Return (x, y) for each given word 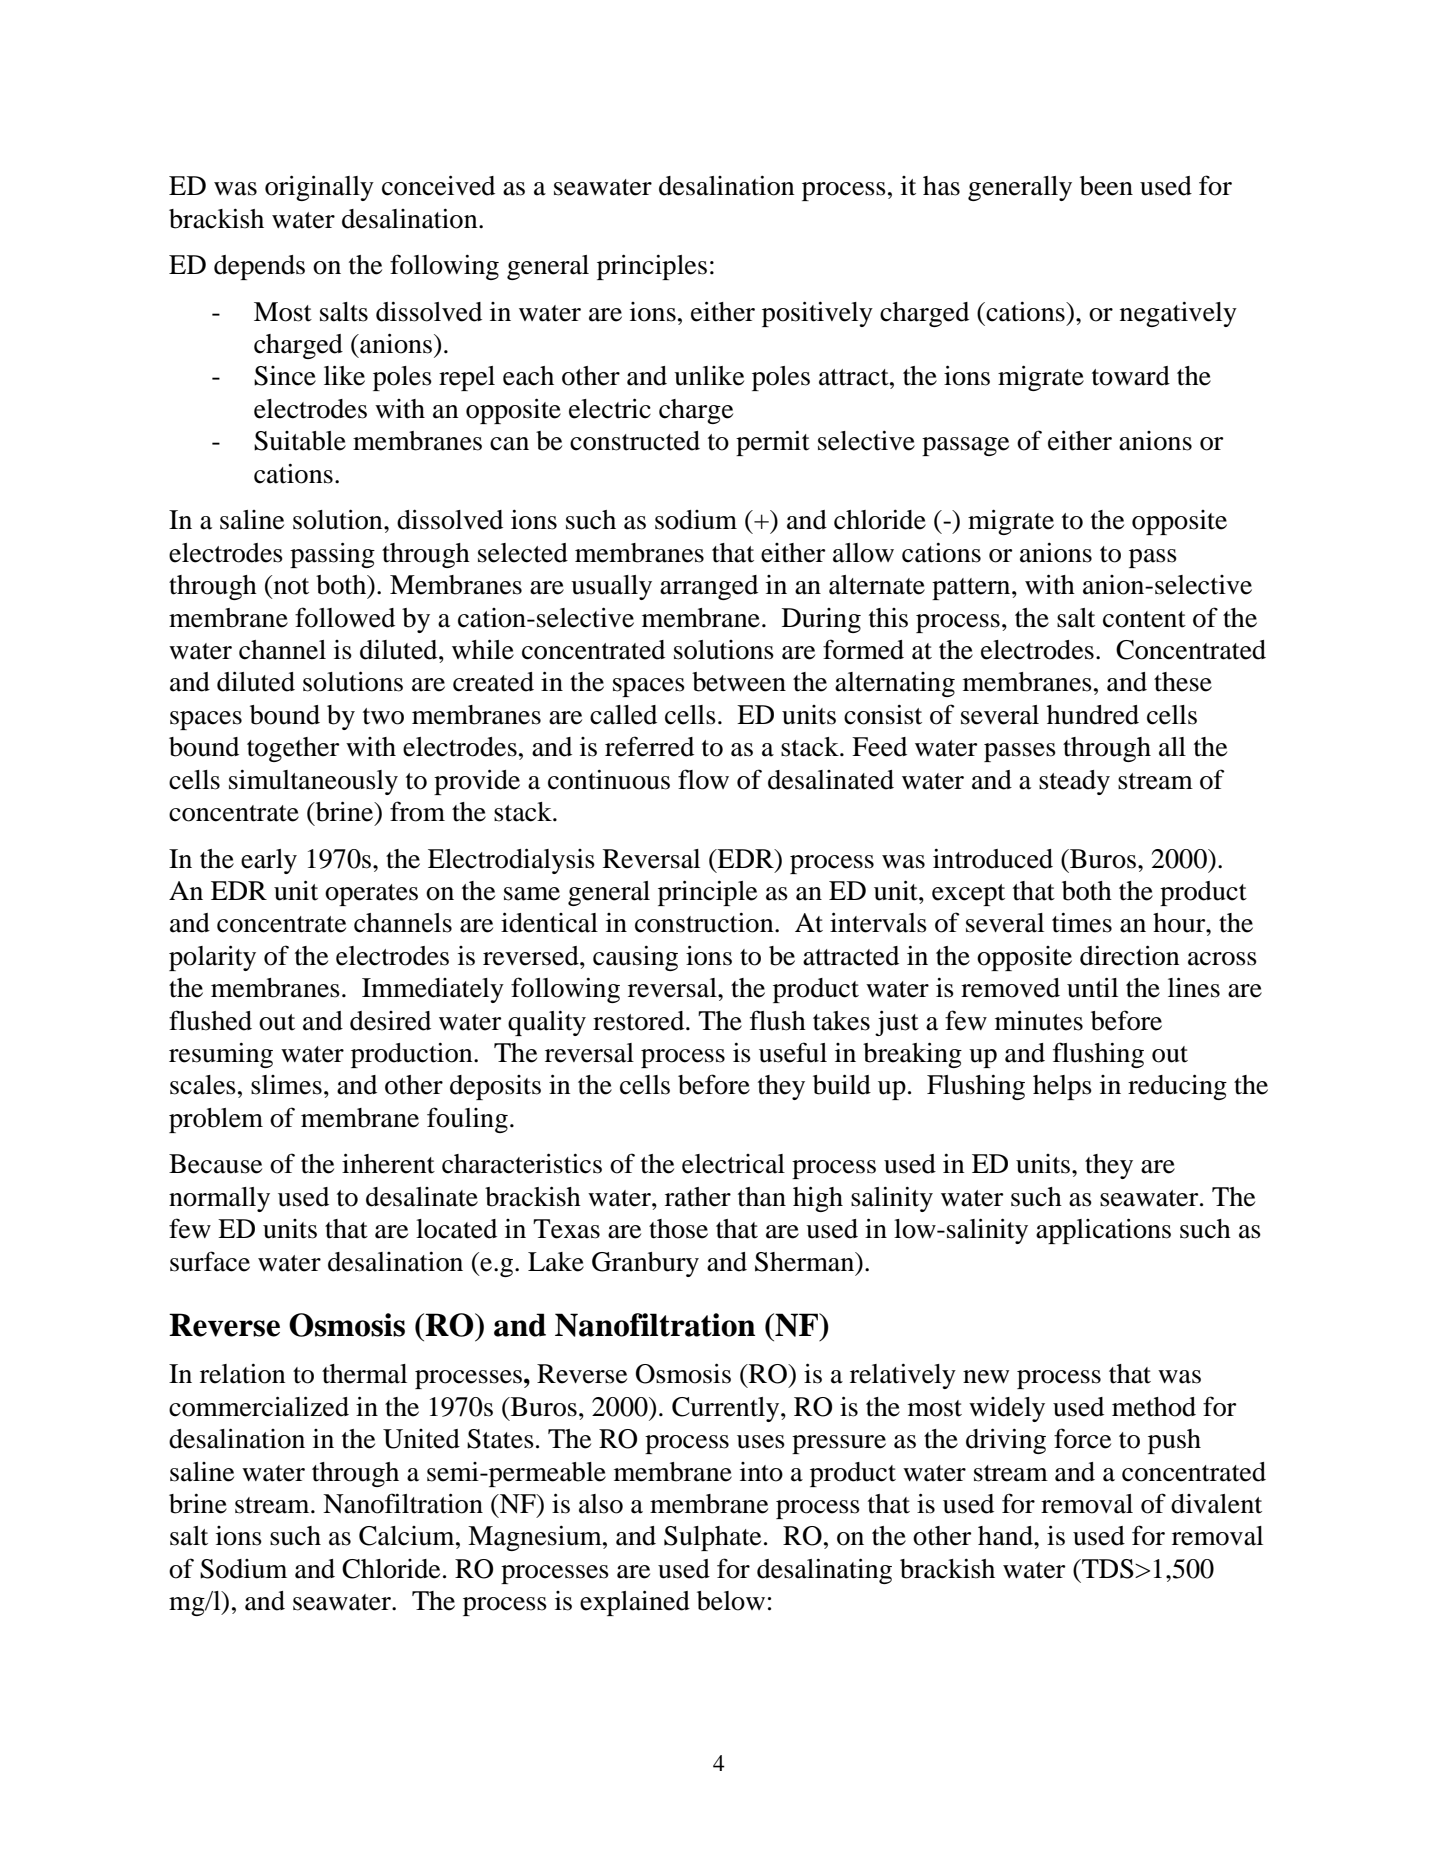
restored (640, 1021)
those (678, 1229)
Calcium (408, 1536)
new (986, 1377)
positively (817, 314)
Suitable (300, 441)
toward (1131, 376)
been (1106, 186)
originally (319, 188)
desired (390, 1021)
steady (1074, 782)
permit (773, 443)
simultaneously (313, 782)
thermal (364, 1374)
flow (703, 779)
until (1092, 987)
